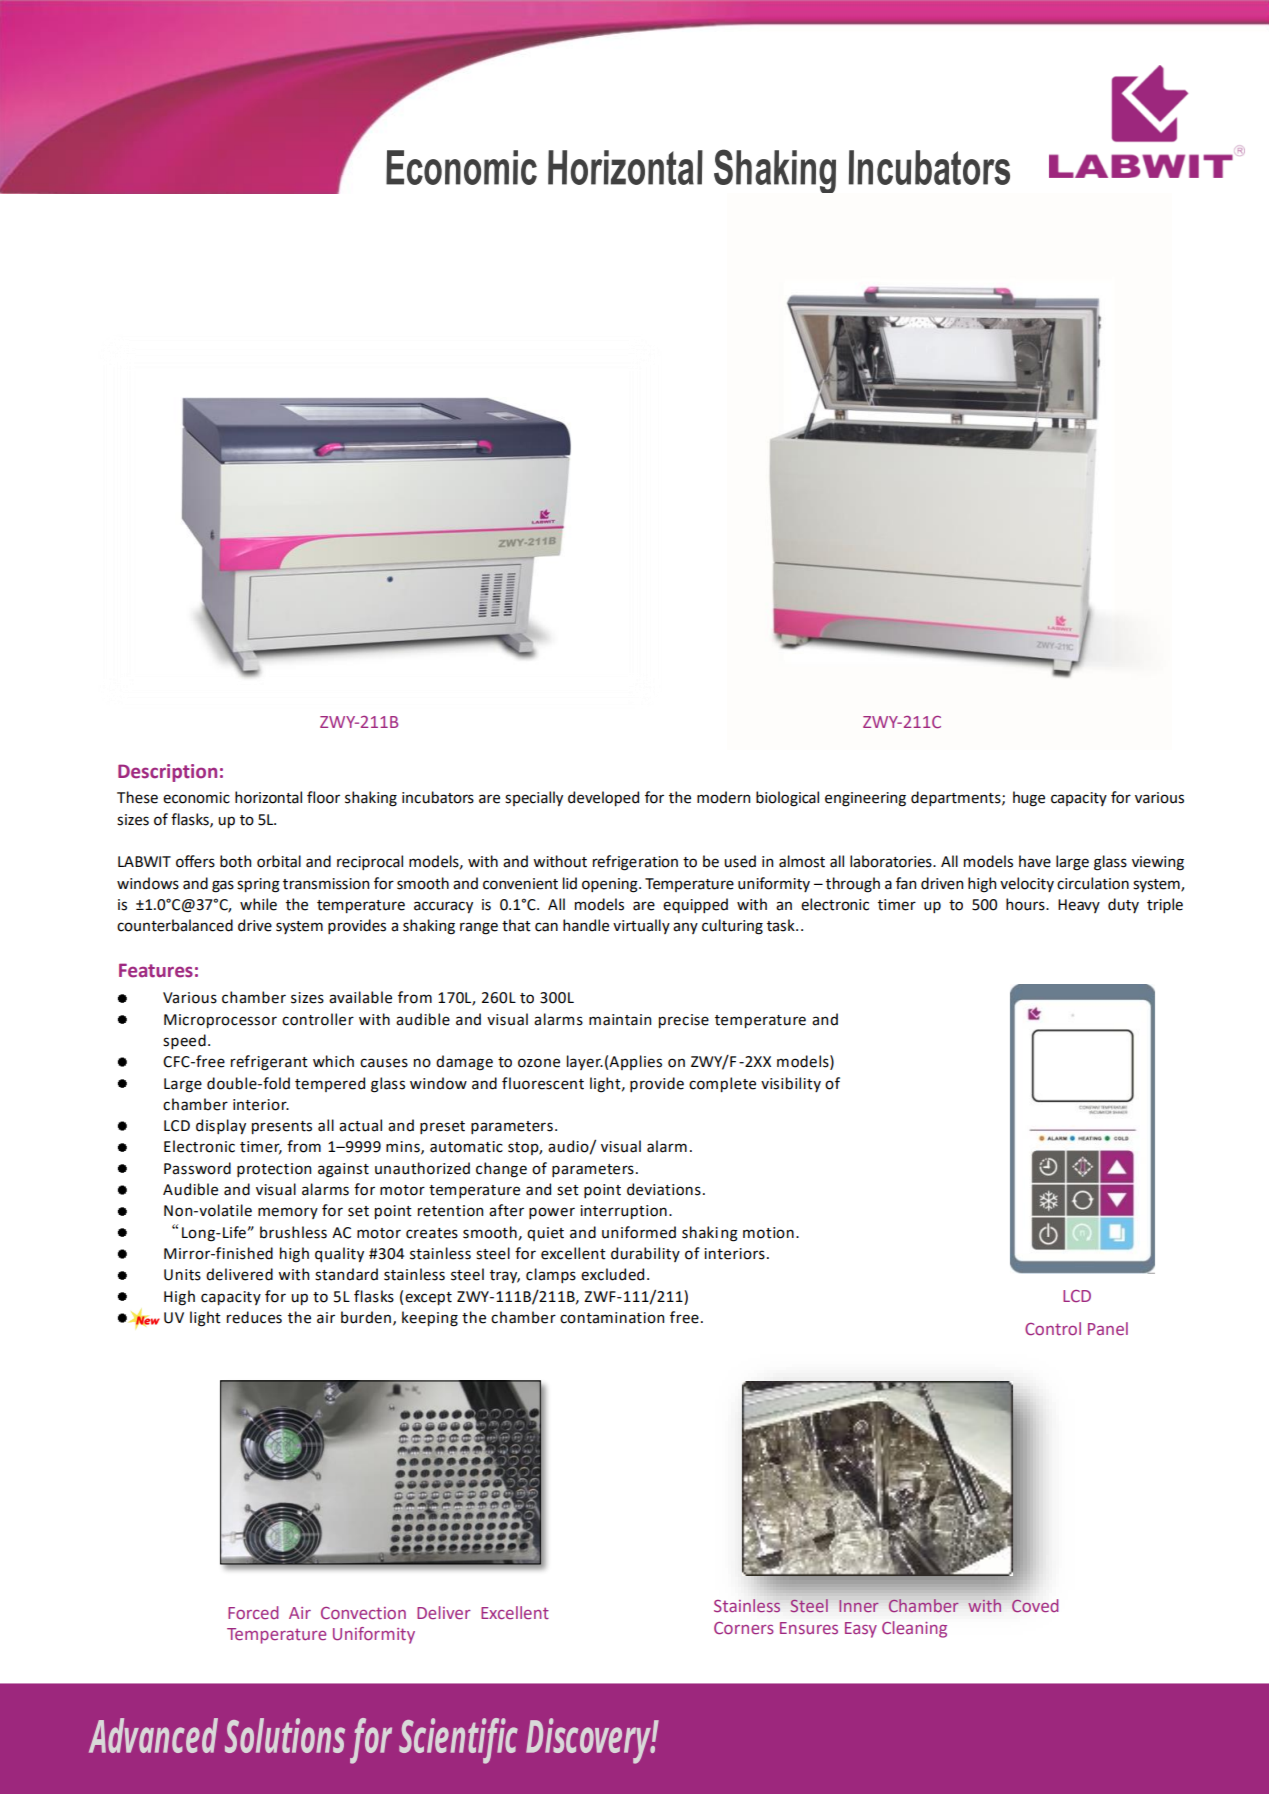  Describe the element at coordinates (914, 1629) in the document. I see `Cleaning` at that location.
